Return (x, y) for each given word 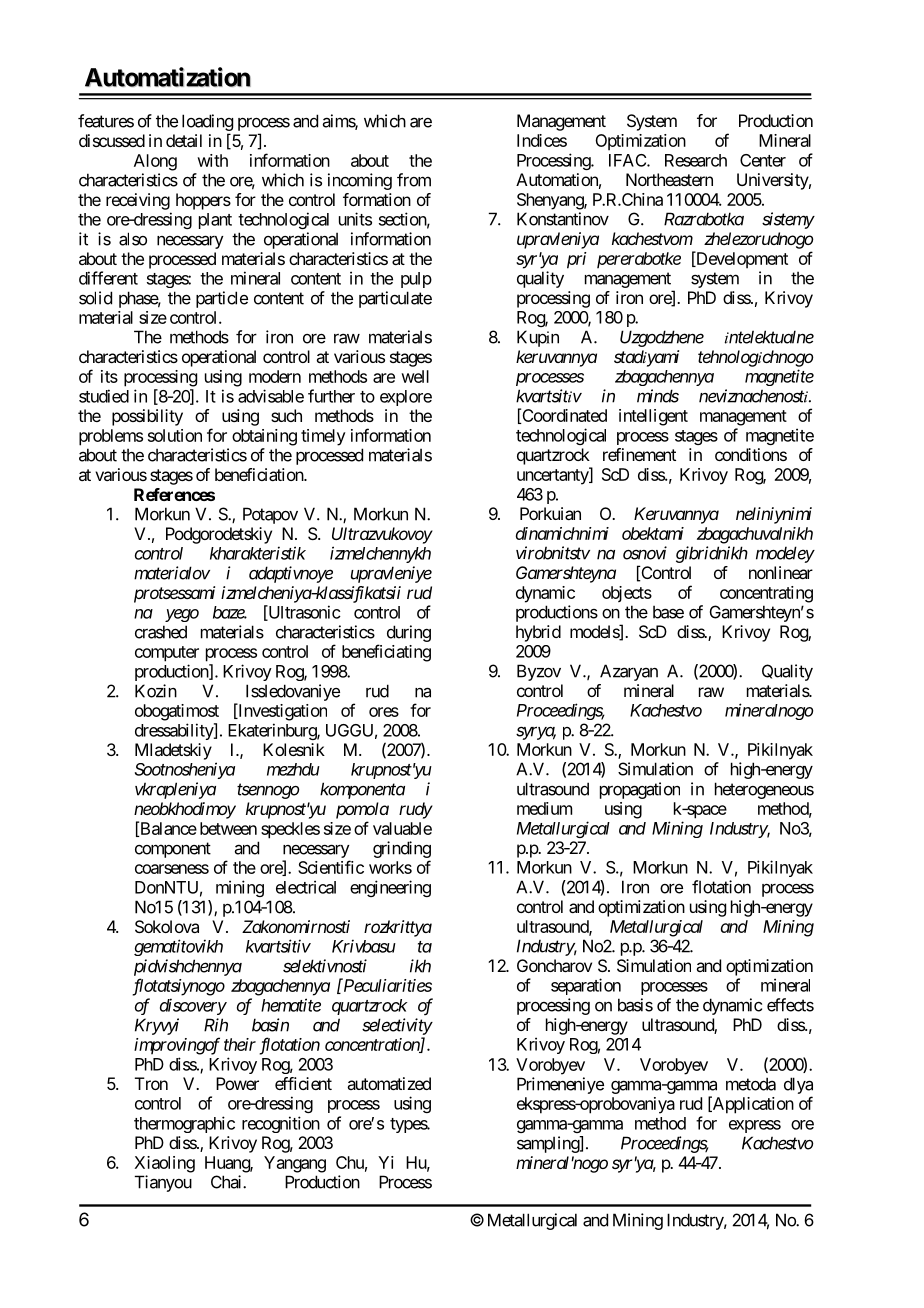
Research (696, 160)
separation (586, 986)
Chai (227, 1182)
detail (184, 140)
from (414, 180)
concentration (373, 1045)
